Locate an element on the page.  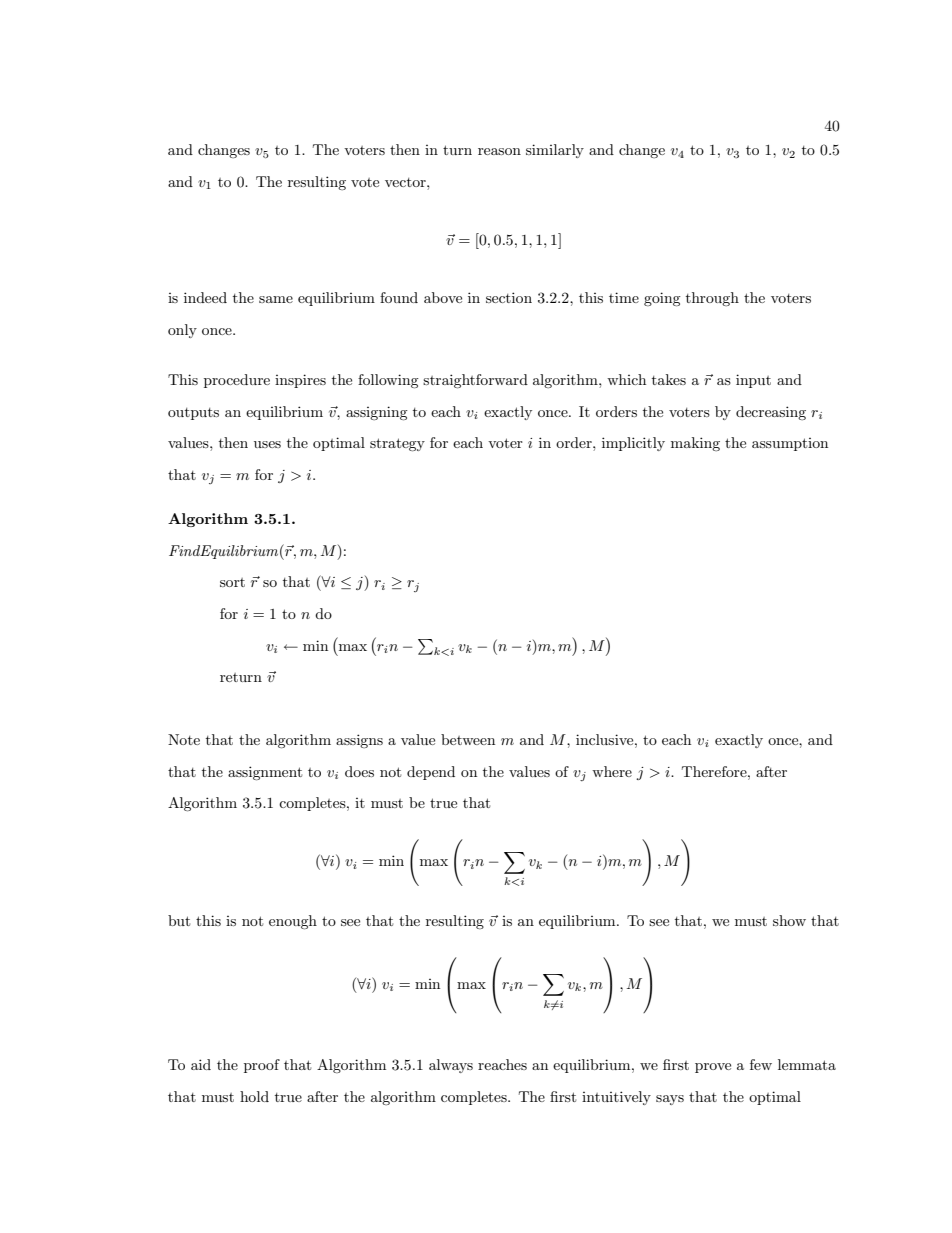
Therefore is located at coordinates (715, 771).
